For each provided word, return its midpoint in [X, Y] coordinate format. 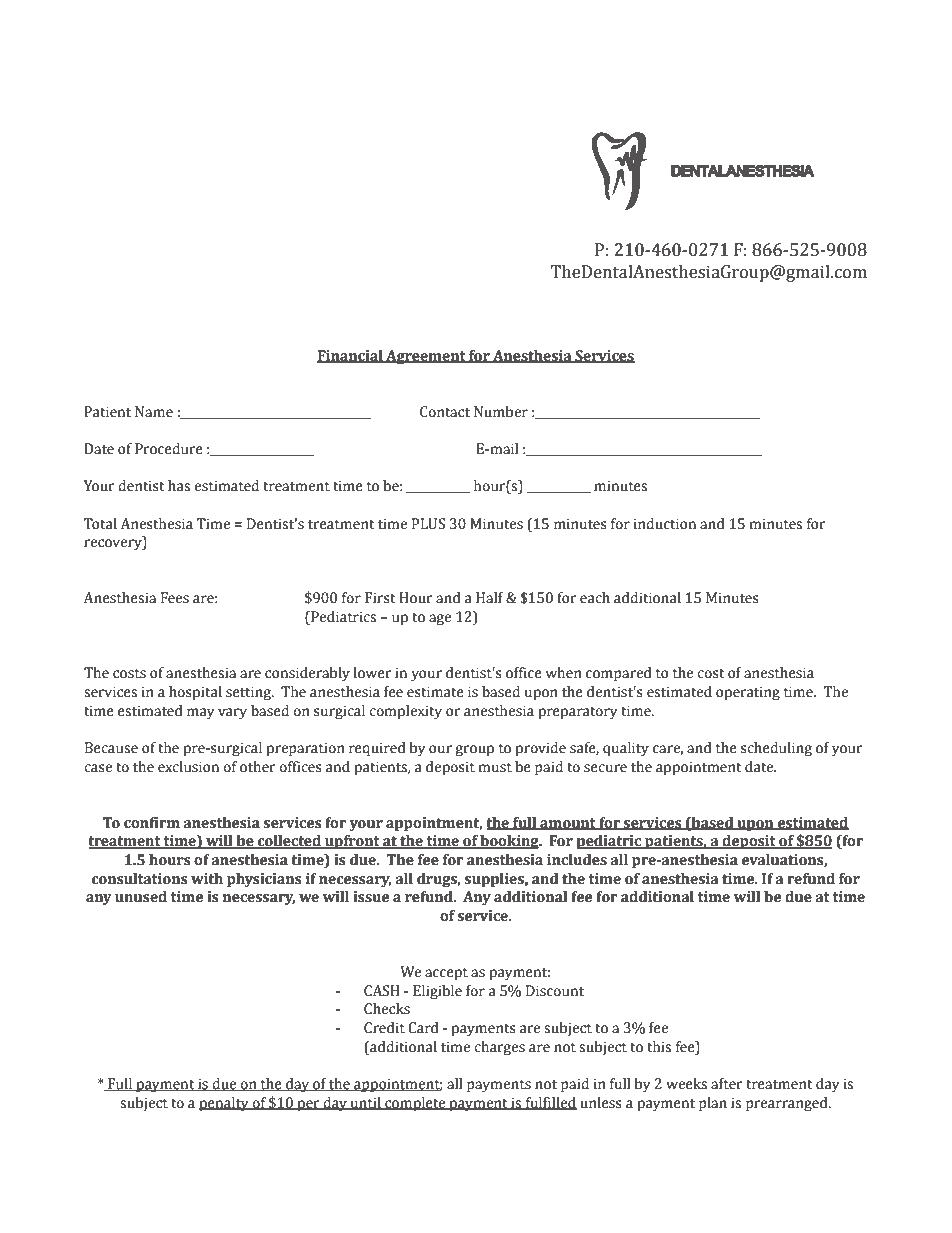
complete [415, 1104]
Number [501, 412]
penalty [225, 1104]
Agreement [426, 357]
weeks [686, 1084]
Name [154, 412]
